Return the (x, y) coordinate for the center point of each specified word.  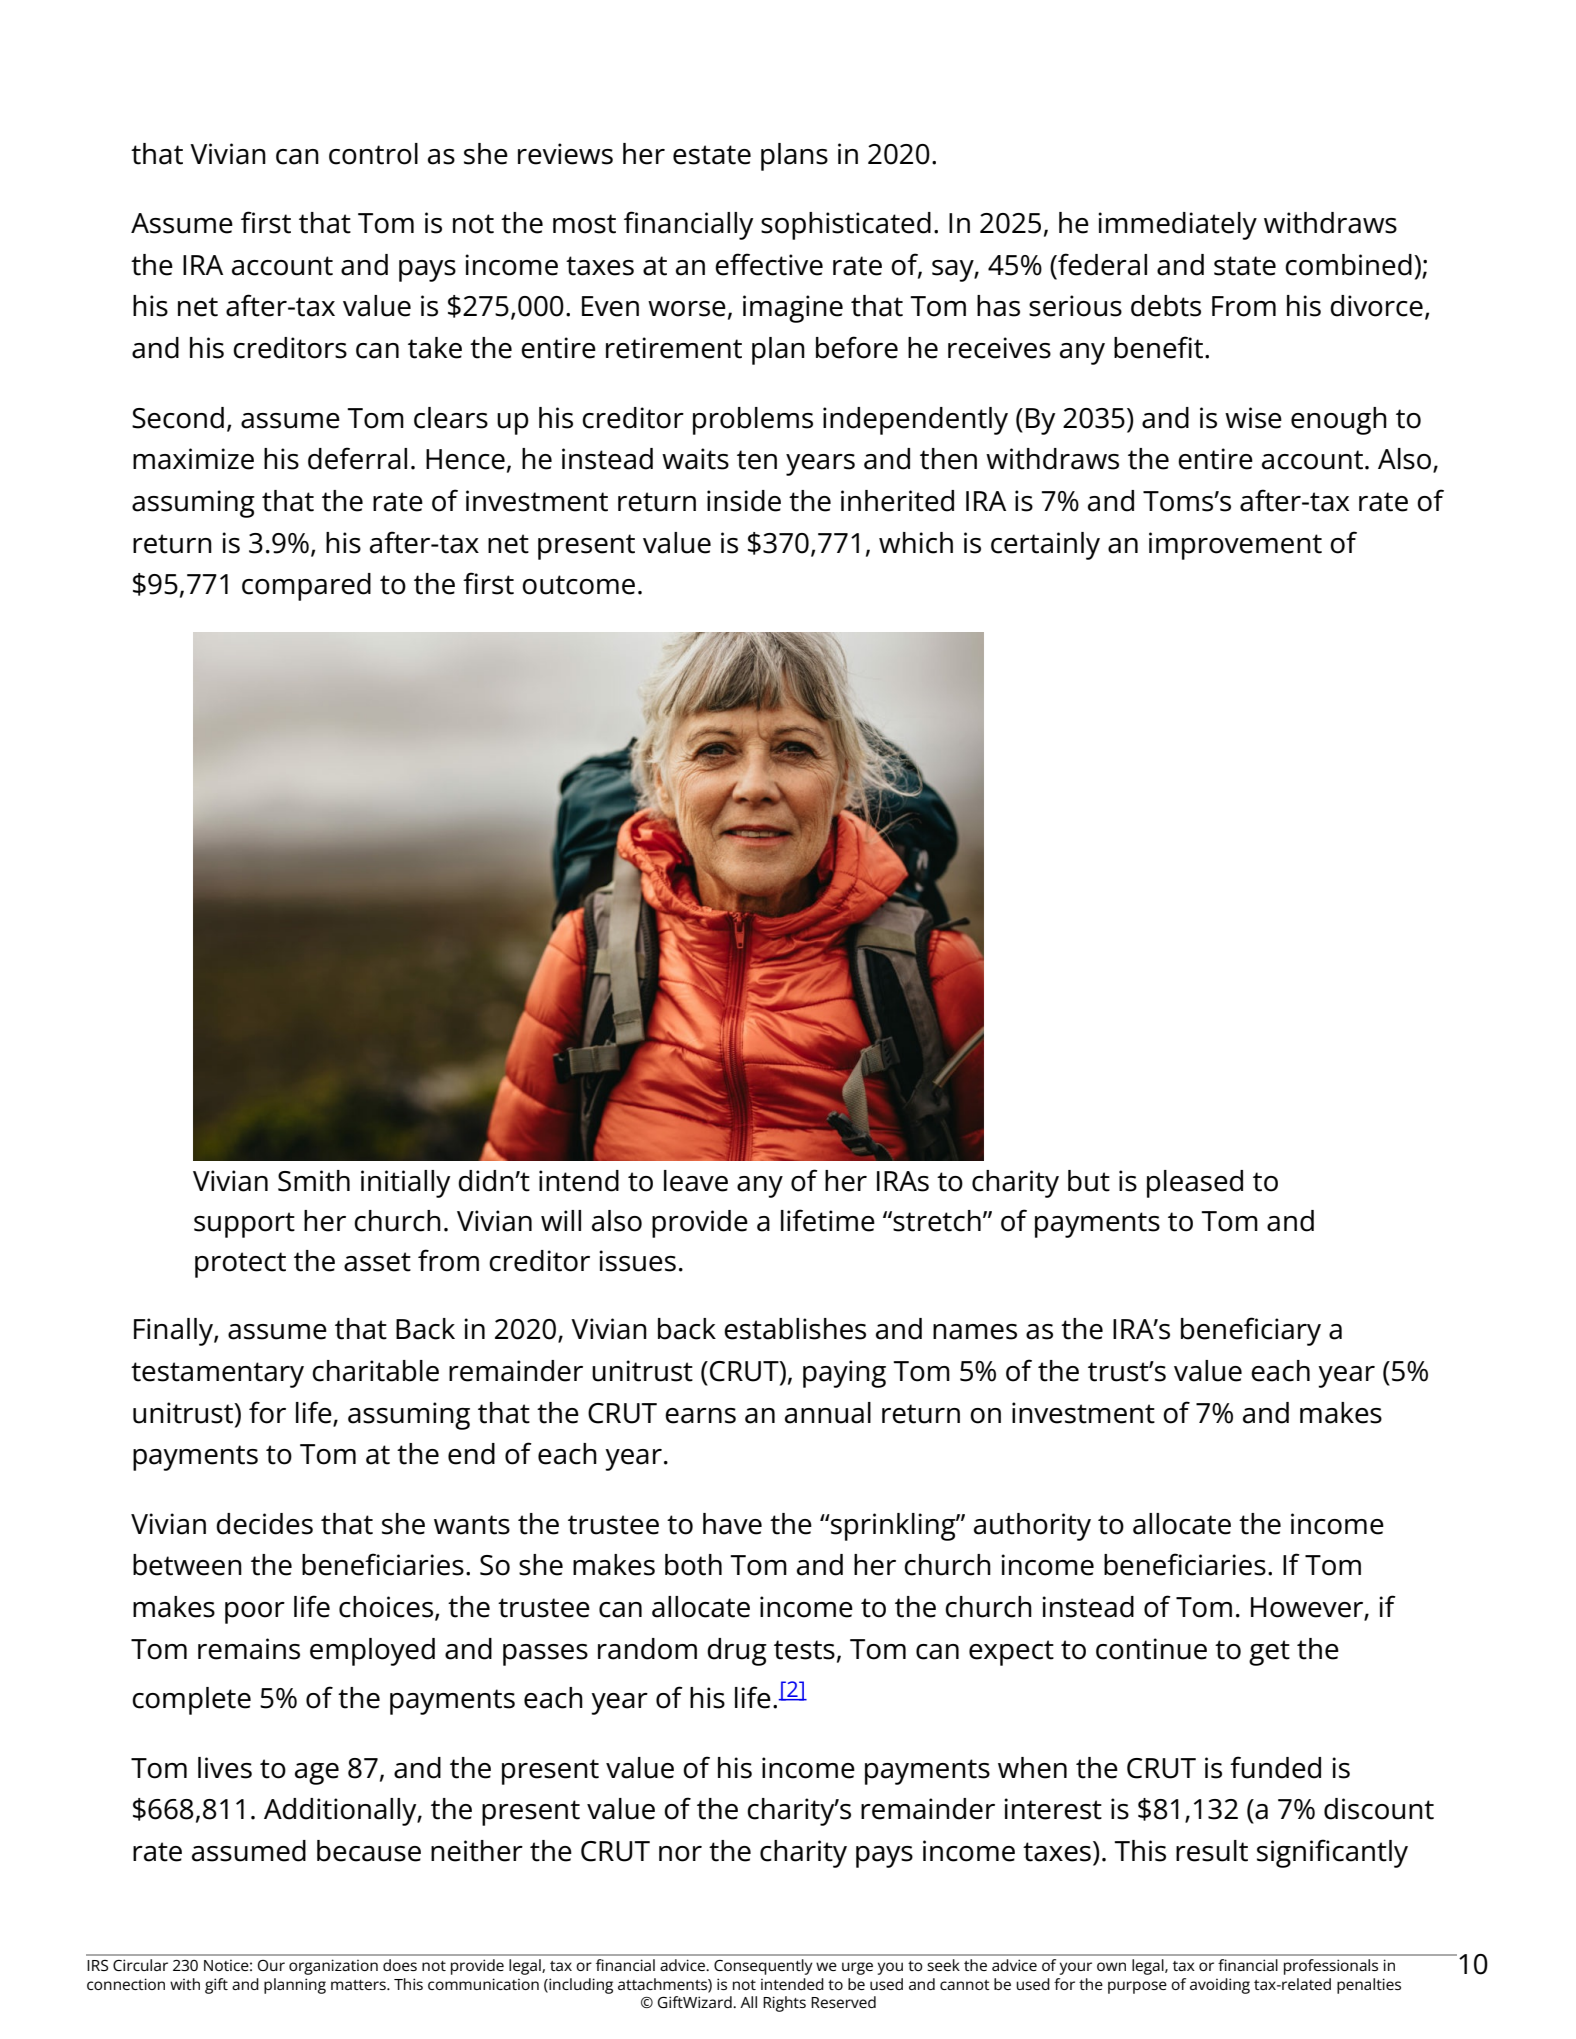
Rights (784, 2004)
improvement (1235, 546)
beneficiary (1251, 1331)
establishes (795, 1329)
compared (306, 587)
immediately (1177, 226)
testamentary (217, 1375)
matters (359, 1985)
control (373, 154)
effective (769, 264)
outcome (578, 585)
